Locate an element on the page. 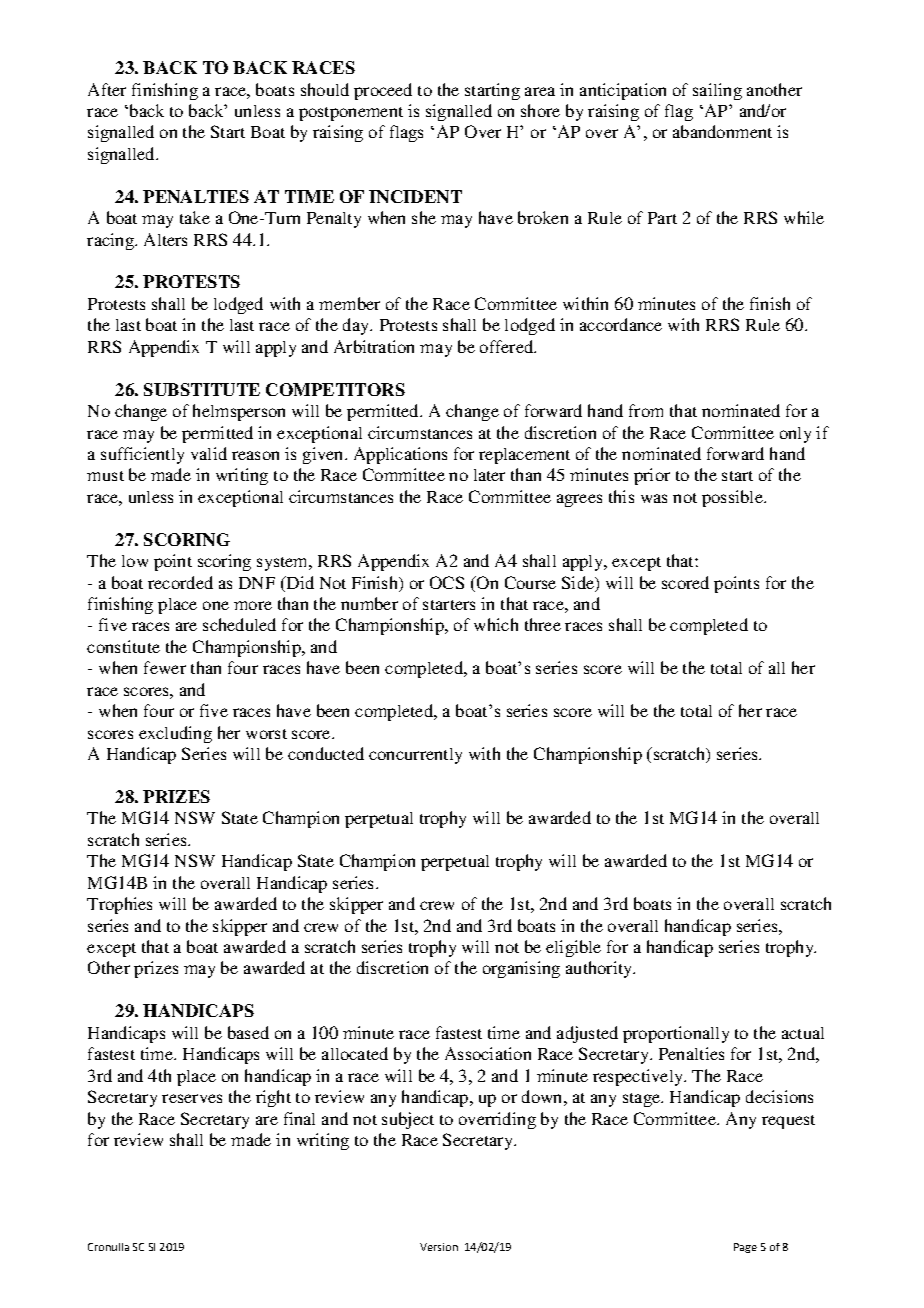 The height and width of the document is (1308, 924). abandonment is located at coordinates (722, 131).
